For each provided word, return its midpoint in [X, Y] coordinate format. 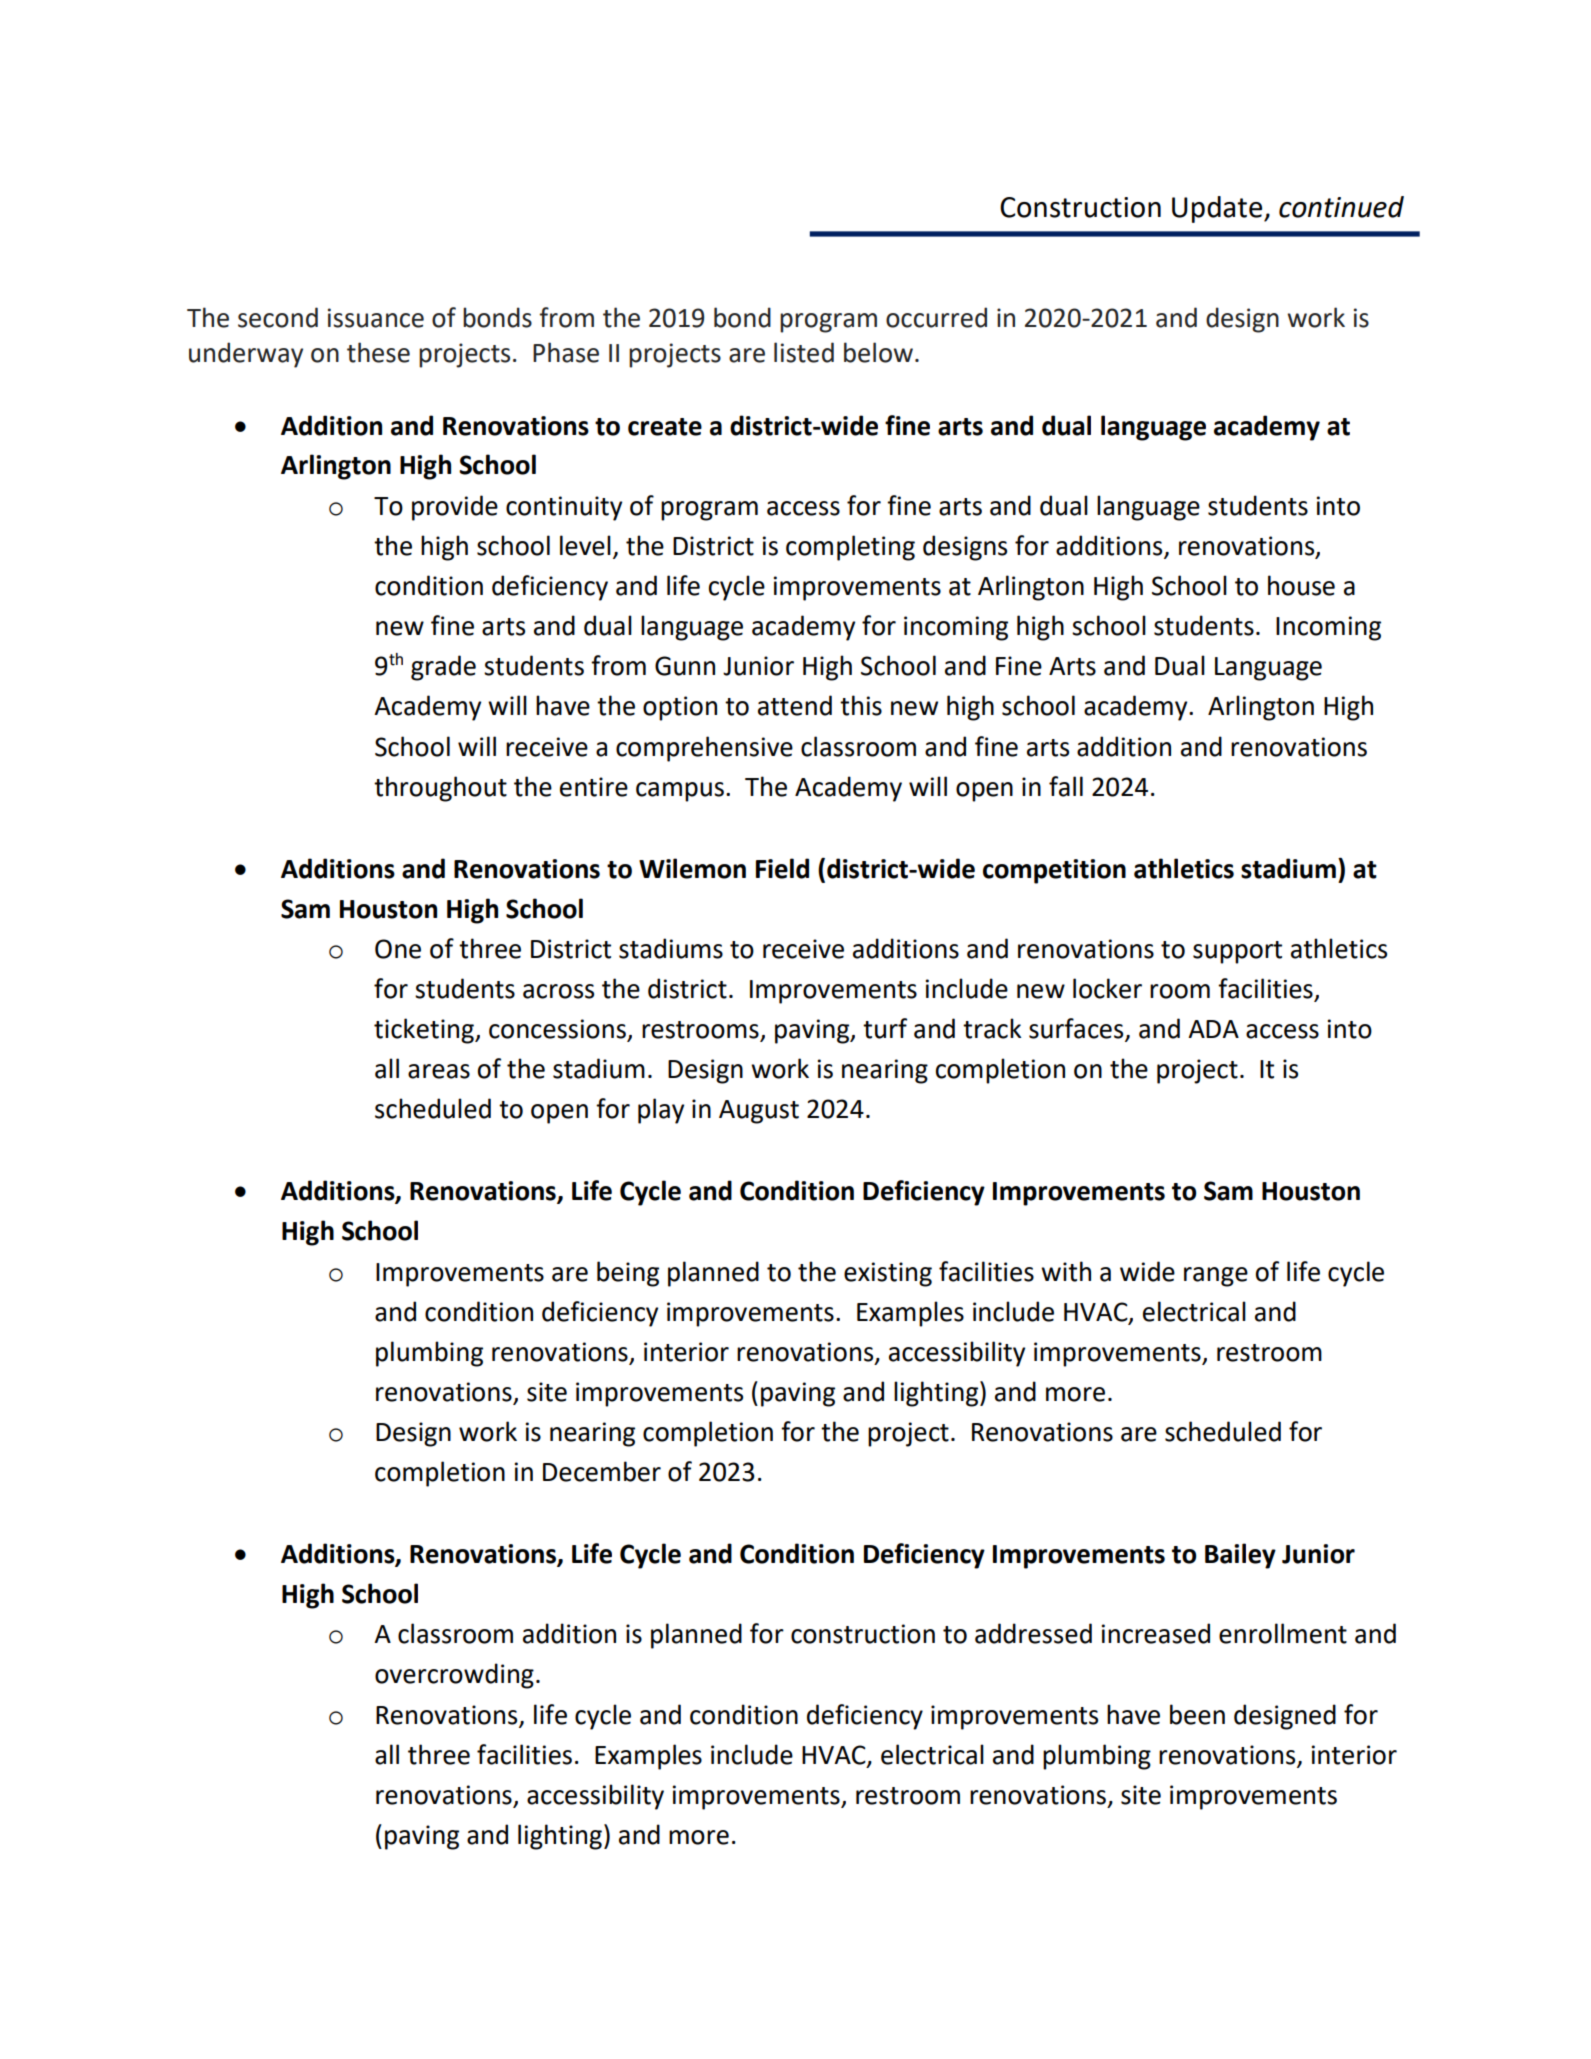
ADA [1213, 1029]
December [602, 1471]
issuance [376, 318]
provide [455, 508]
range [1216, 1277]
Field [782, 868]
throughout [440, 789]
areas [439, 1071]
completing [850, 548]
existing [888, 1274]
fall [1066, 786]
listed [804, 352]
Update [1218, 209]
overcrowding [454, 1676]
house [1301, 585]
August [759, 1112]
